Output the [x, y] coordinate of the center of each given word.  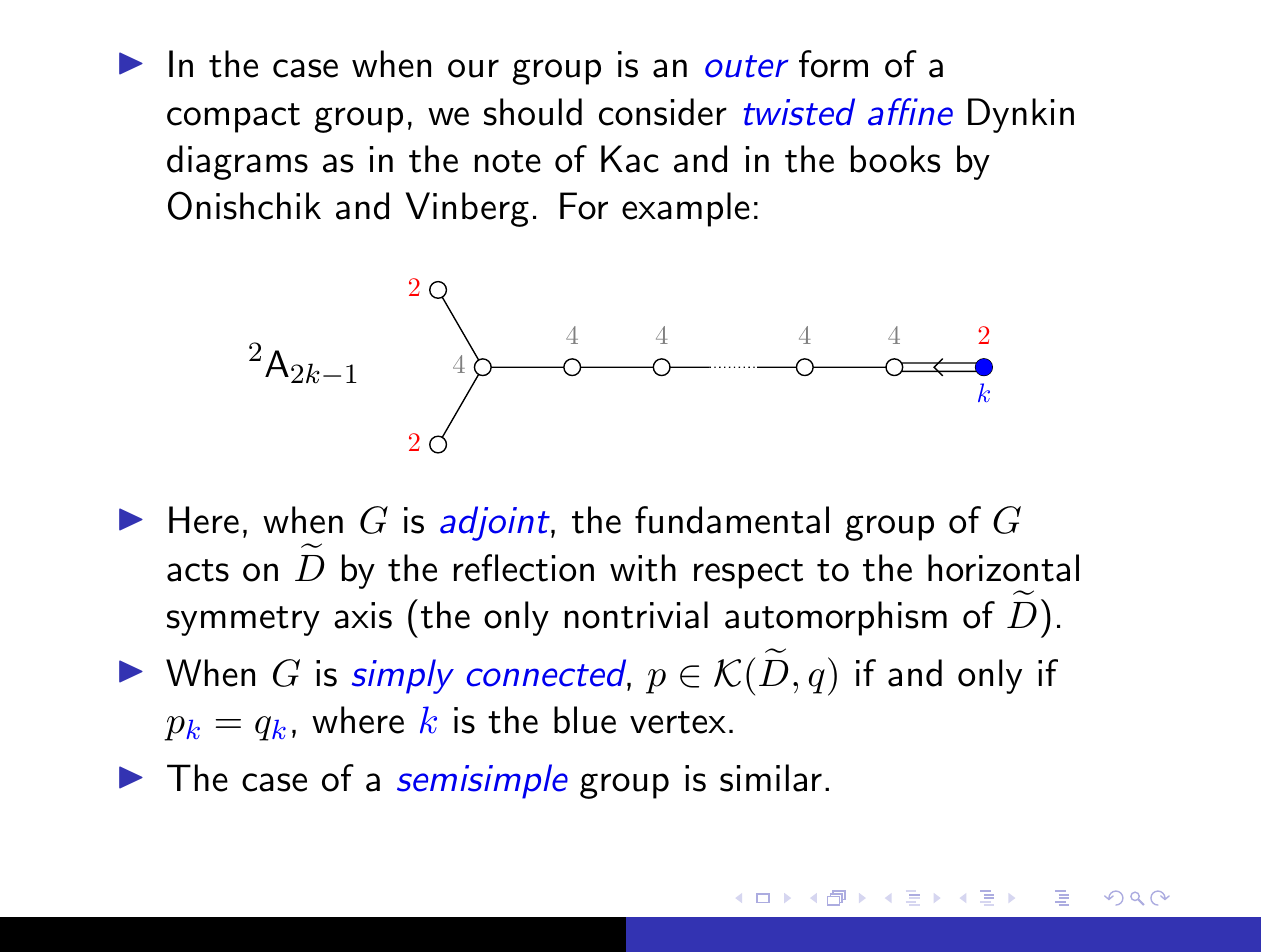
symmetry [243, 621]
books [895, 159]
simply [403, 676]
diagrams [237, 162]
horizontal [1003, 568]
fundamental [732, 520]
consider [663, 112]
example [686, 209]
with [643, 568]
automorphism [836, 618]
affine [910, 112]
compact [233, 118]
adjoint [496, 523]
